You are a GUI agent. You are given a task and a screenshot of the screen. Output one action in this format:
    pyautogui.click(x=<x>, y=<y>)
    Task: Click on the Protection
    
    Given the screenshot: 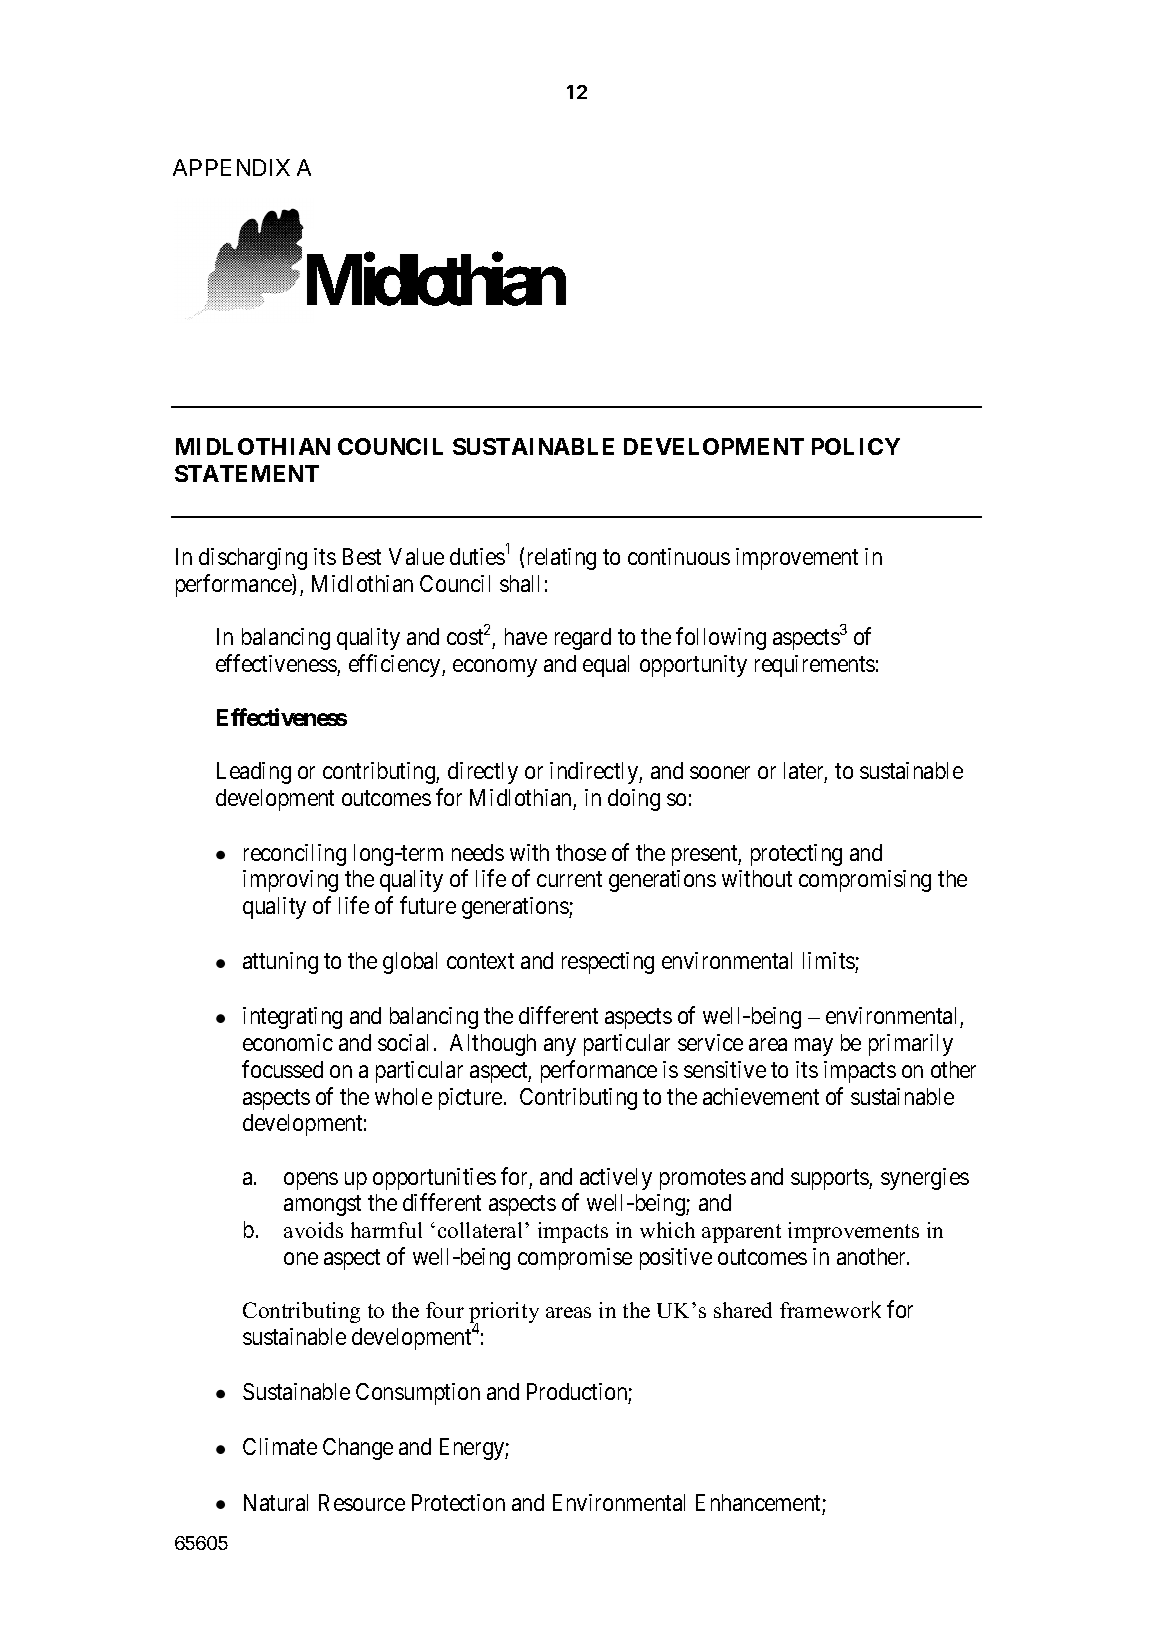 What is the action you would take?
    pyautogui.click(x=458, y=1502)
